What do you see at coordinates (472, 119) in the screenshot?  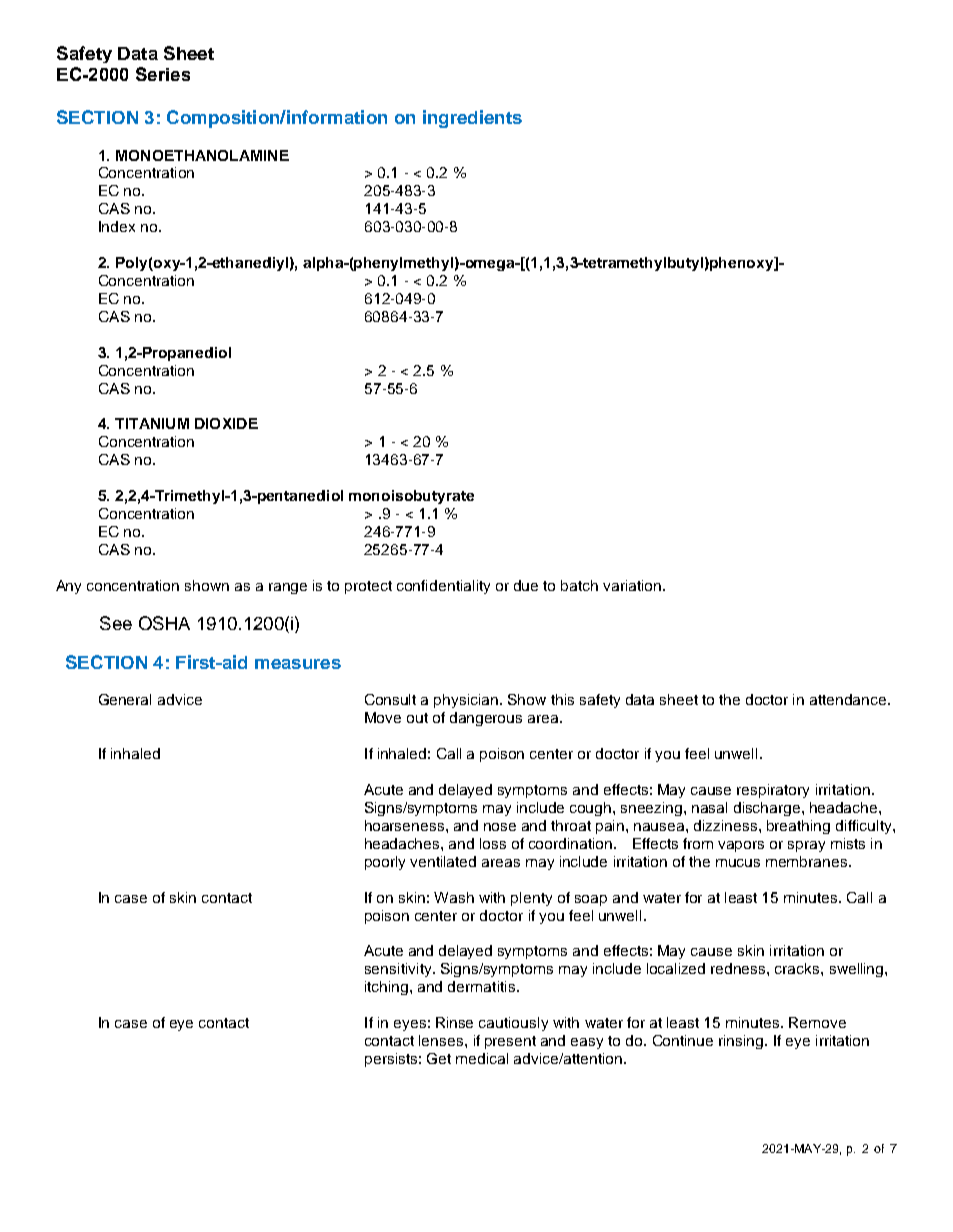 I see `ingredients` at bounding box center [472, 119].
